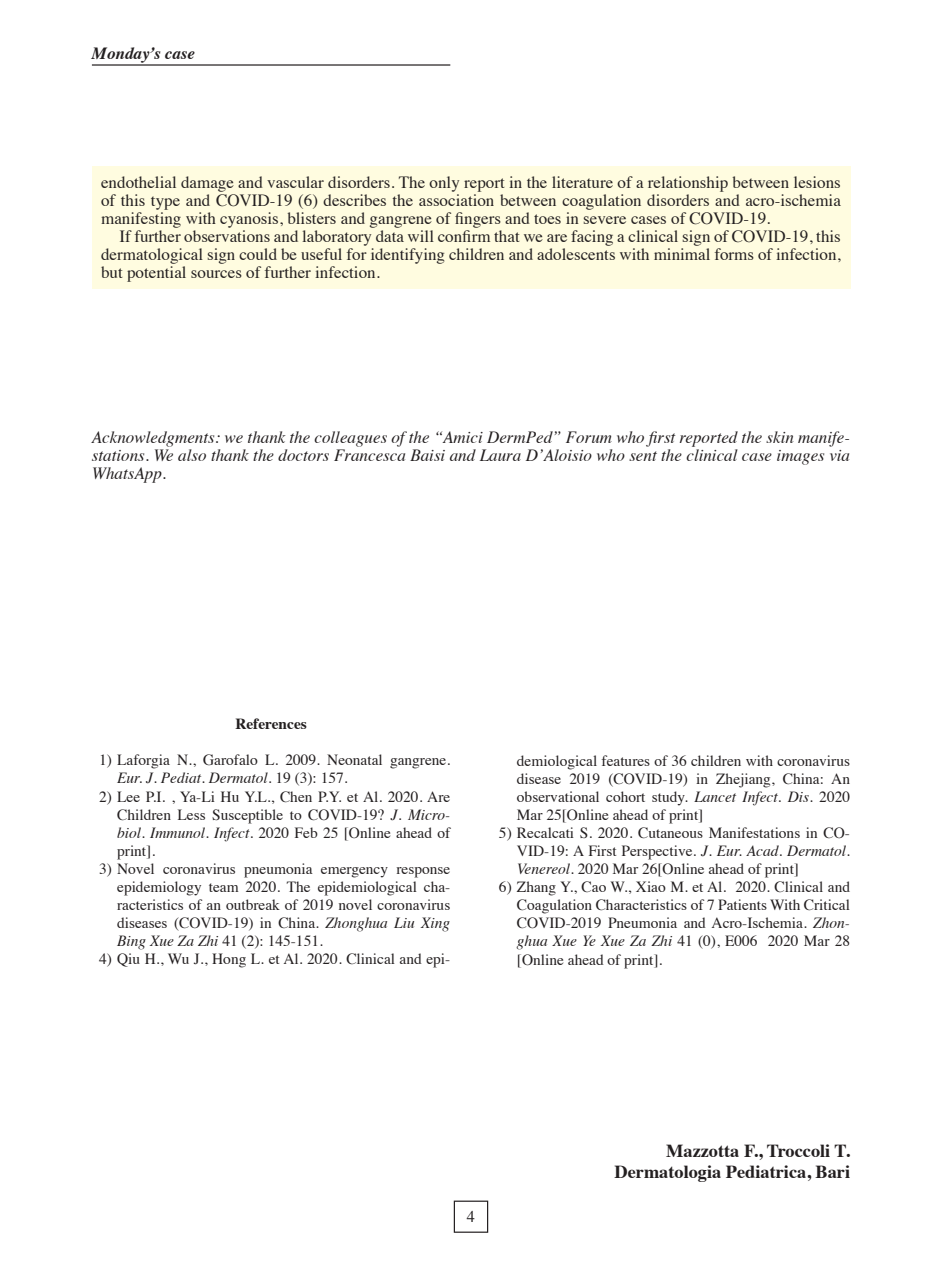 This page has height=1288, width=942. What do you see at coordinates (478, 220) in the page?
I see `fingers` at bounding box center [478, 220].
